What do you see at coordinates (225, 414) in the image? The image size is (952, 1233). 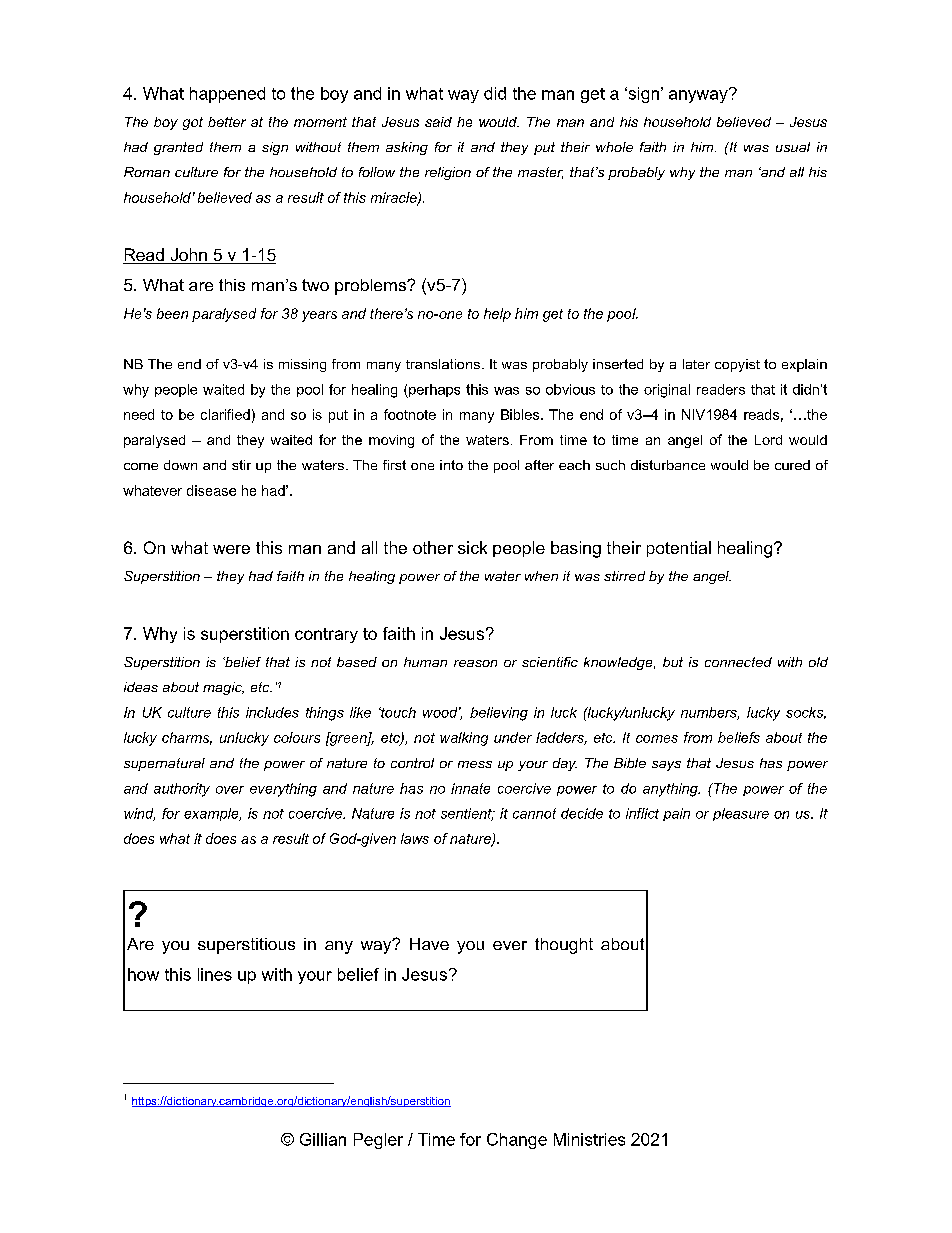 I see `clarified` at bounding box center [225, 414].
